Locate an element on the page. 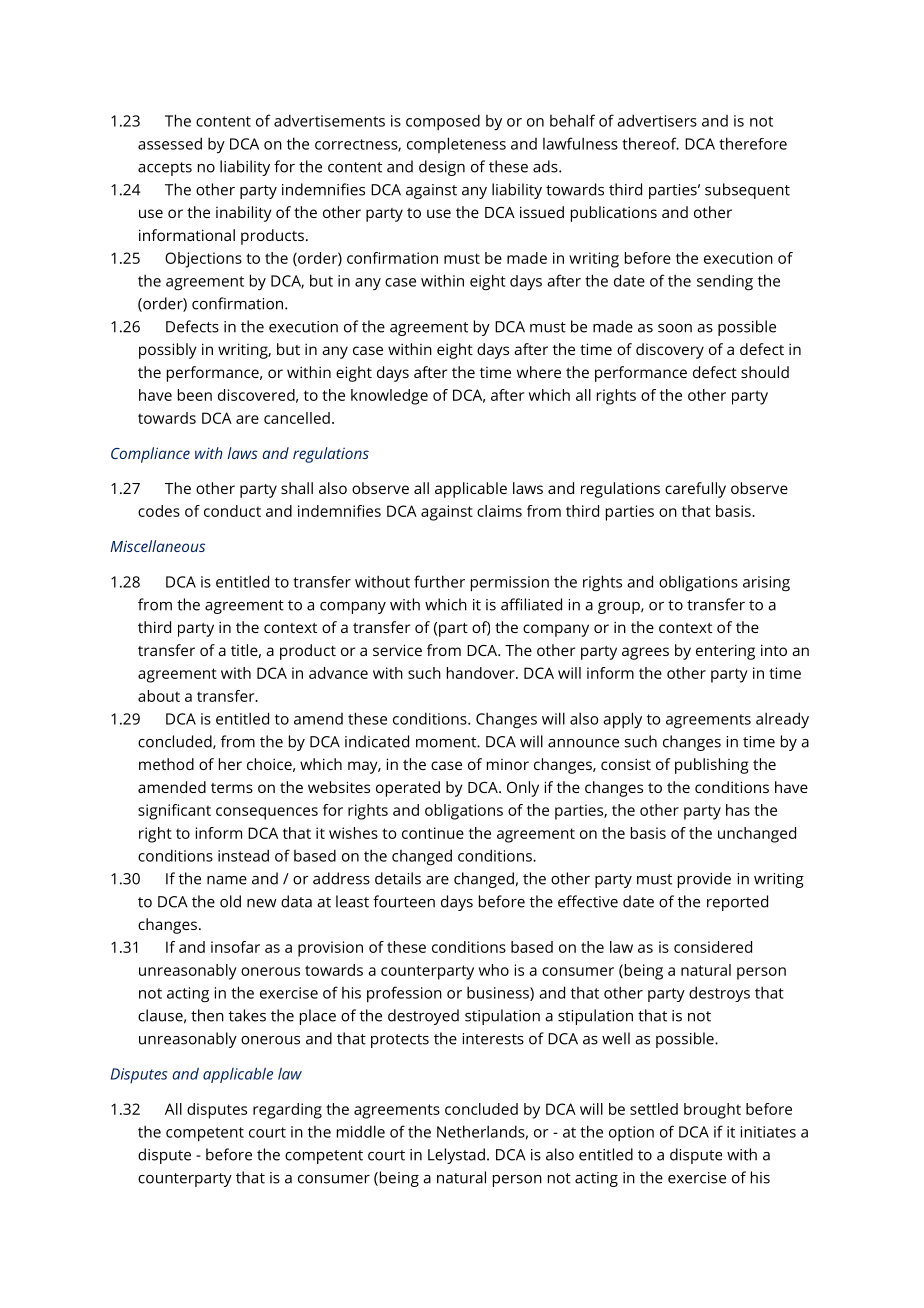  minor is located at coordinates (508, 764).
